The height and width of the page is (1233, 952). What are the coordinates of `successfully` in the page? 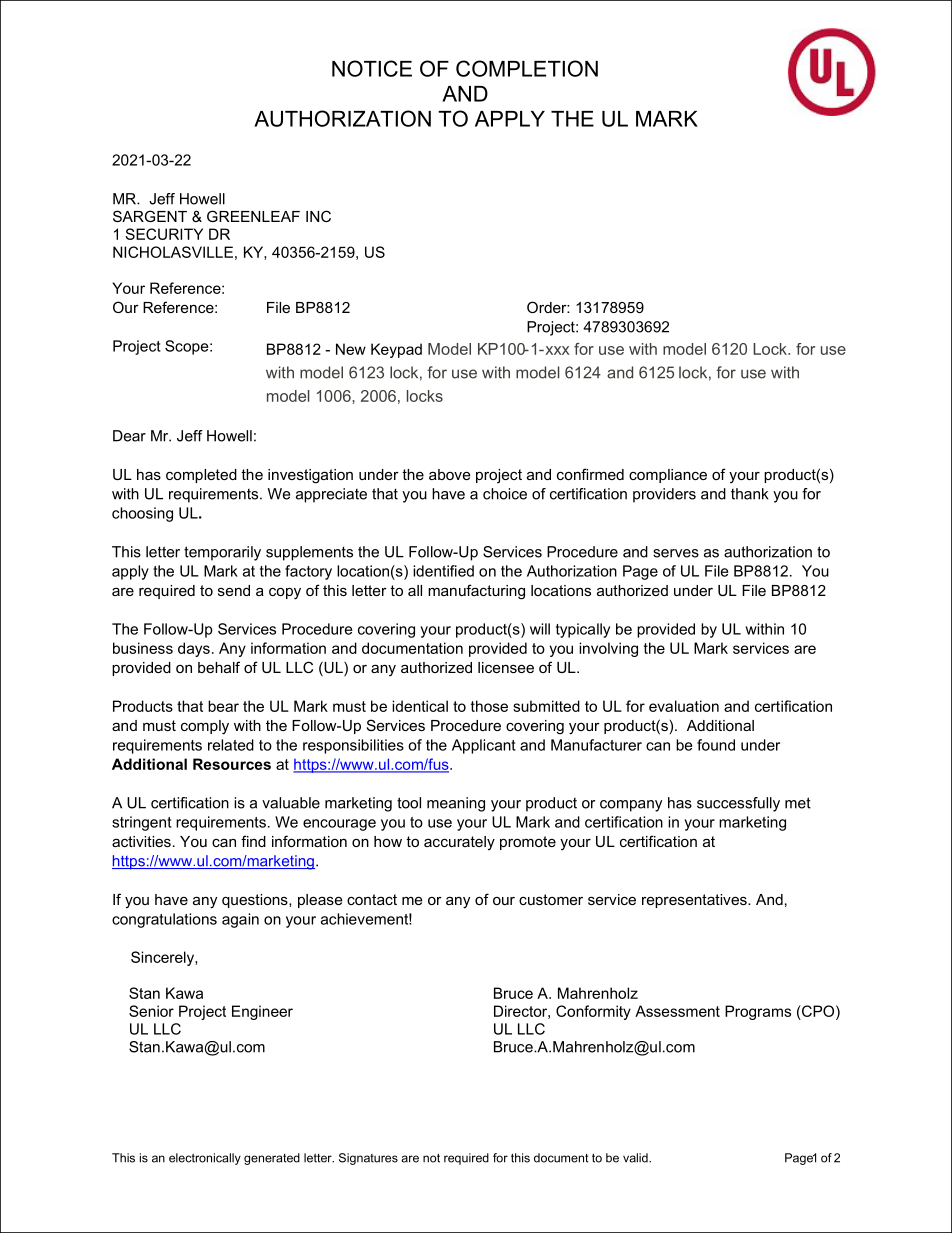 It's located at (738, 804).
